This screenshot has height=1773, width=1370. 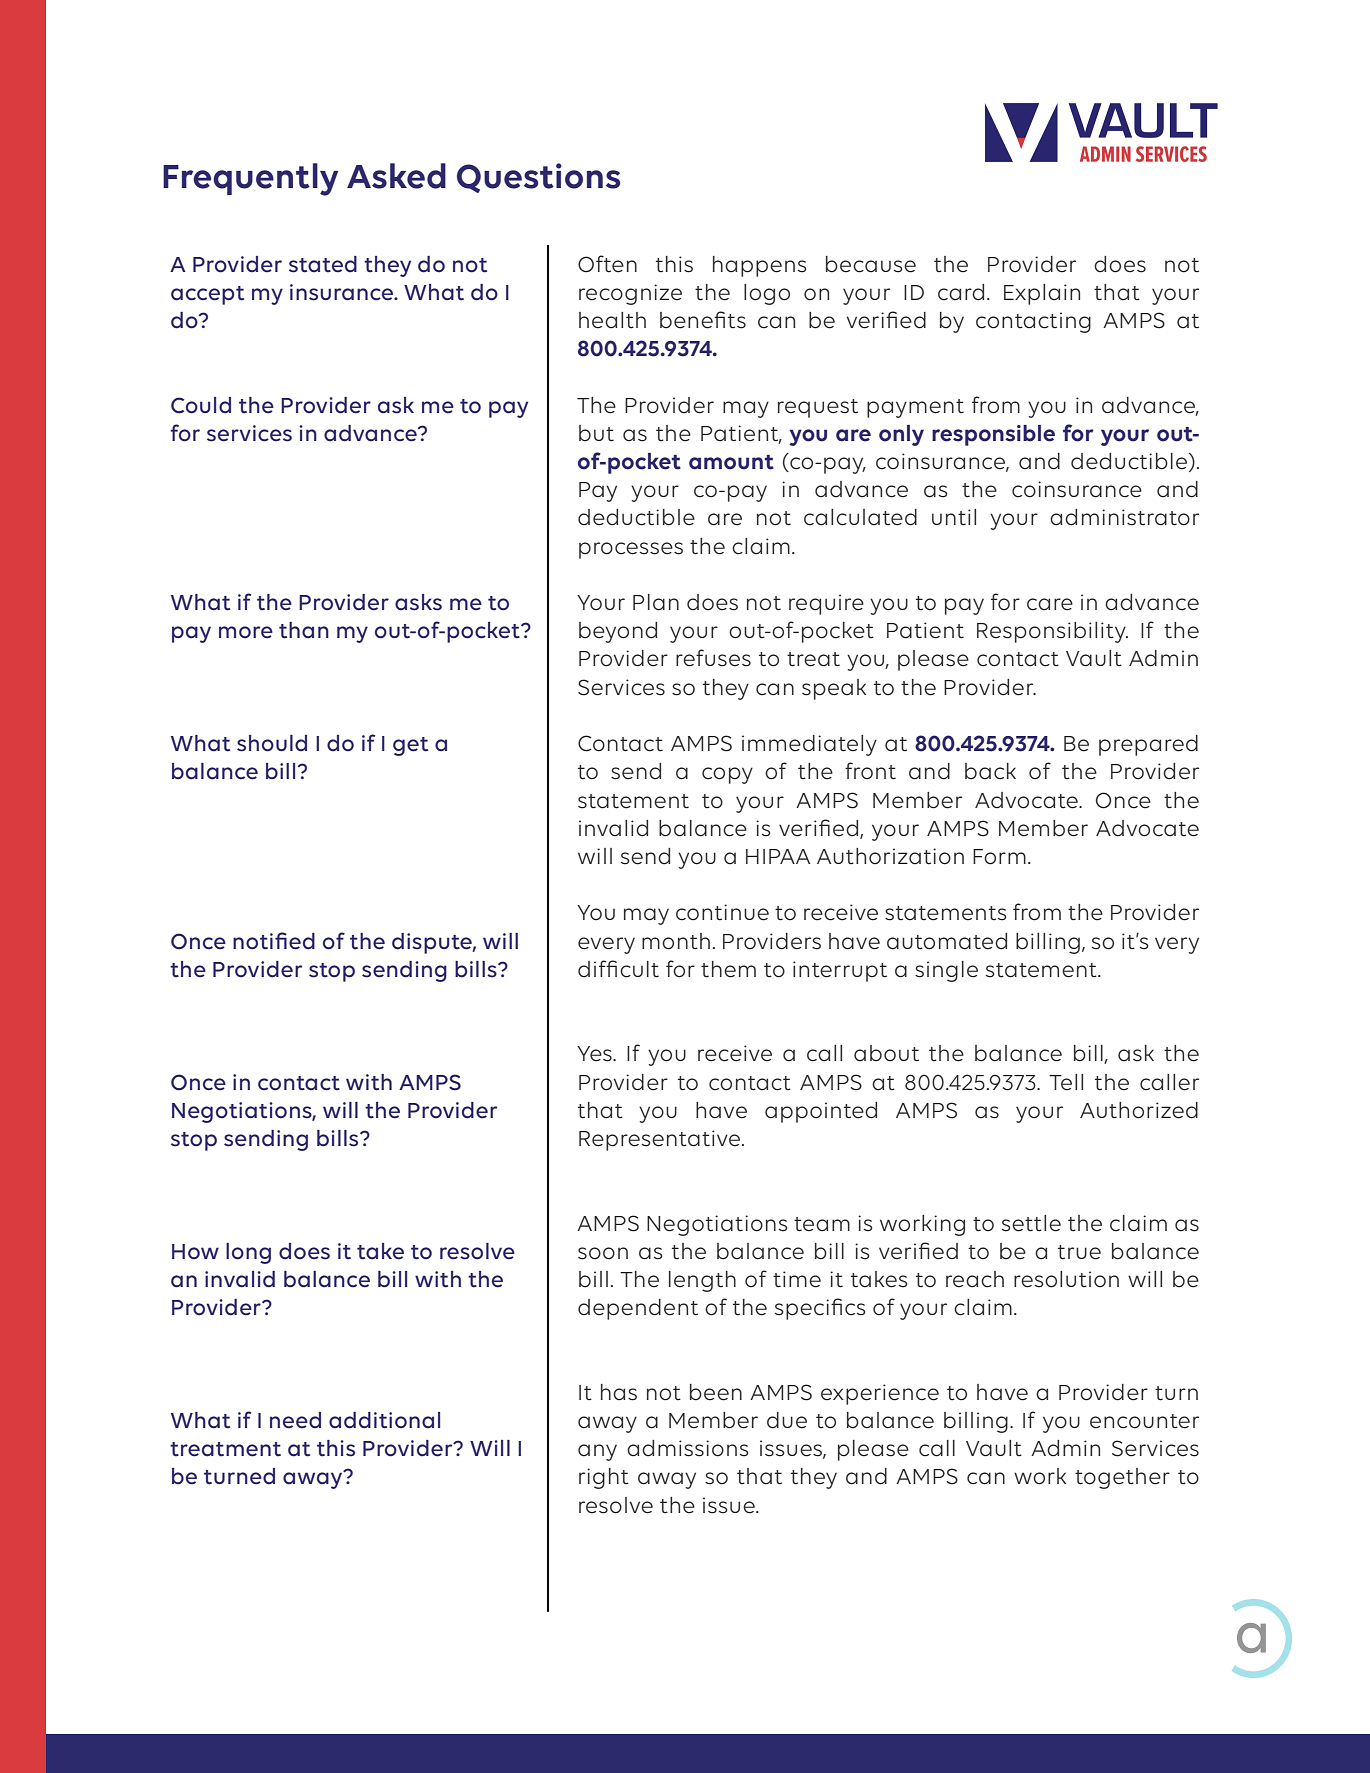 I want to click on Representative, so click(x=661, y=1140).
